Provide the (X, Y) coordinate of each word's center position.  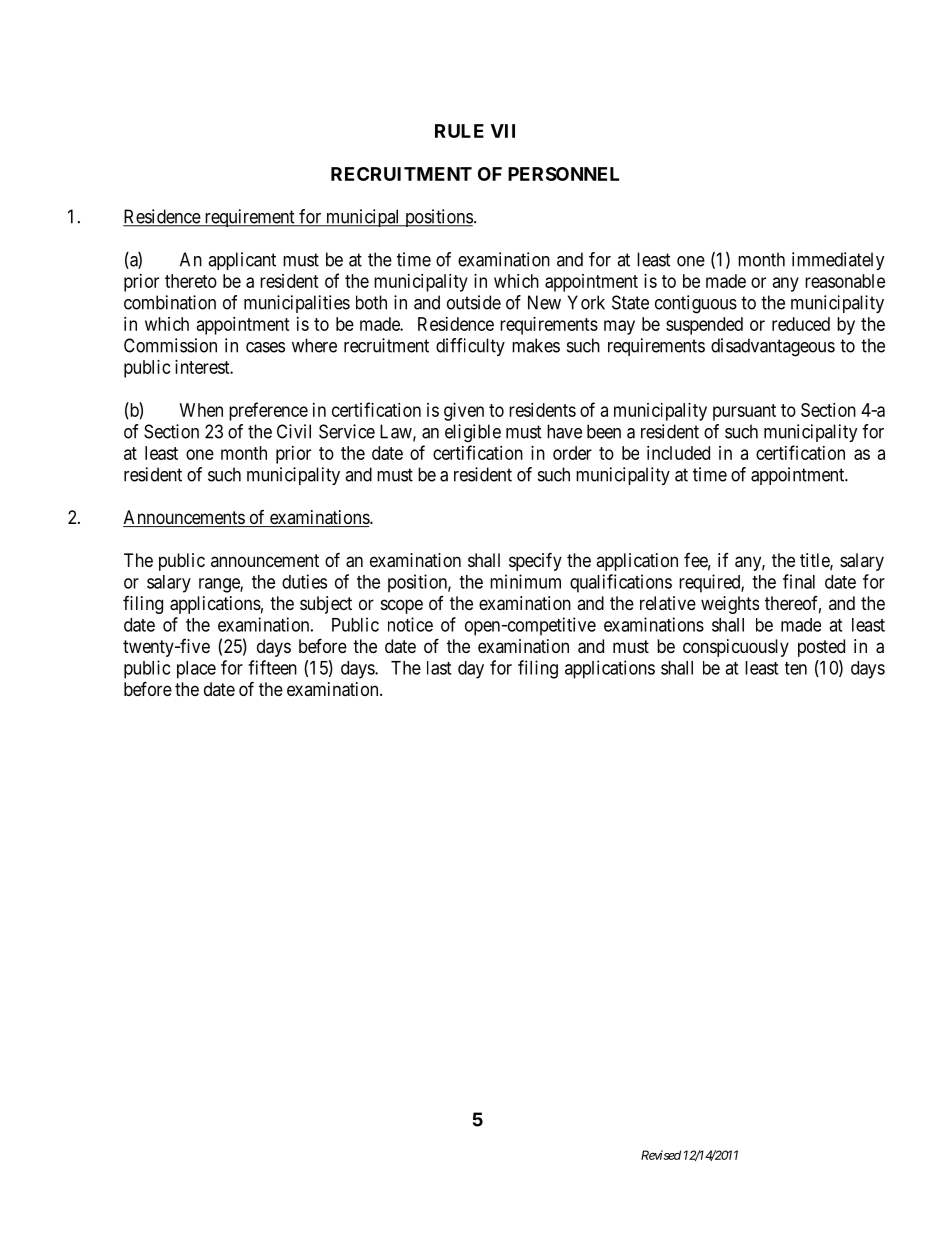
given (464, 412)
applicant (242, 261)
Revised (661, 1155)
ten (796, 668)
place (196, 670)
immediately (838, 261)
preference (268, 411)
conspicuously (736, 648)
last (439, 668)
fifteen (272, 667)
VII (503, 131)
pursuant (744, 412)
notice (410, 624)
